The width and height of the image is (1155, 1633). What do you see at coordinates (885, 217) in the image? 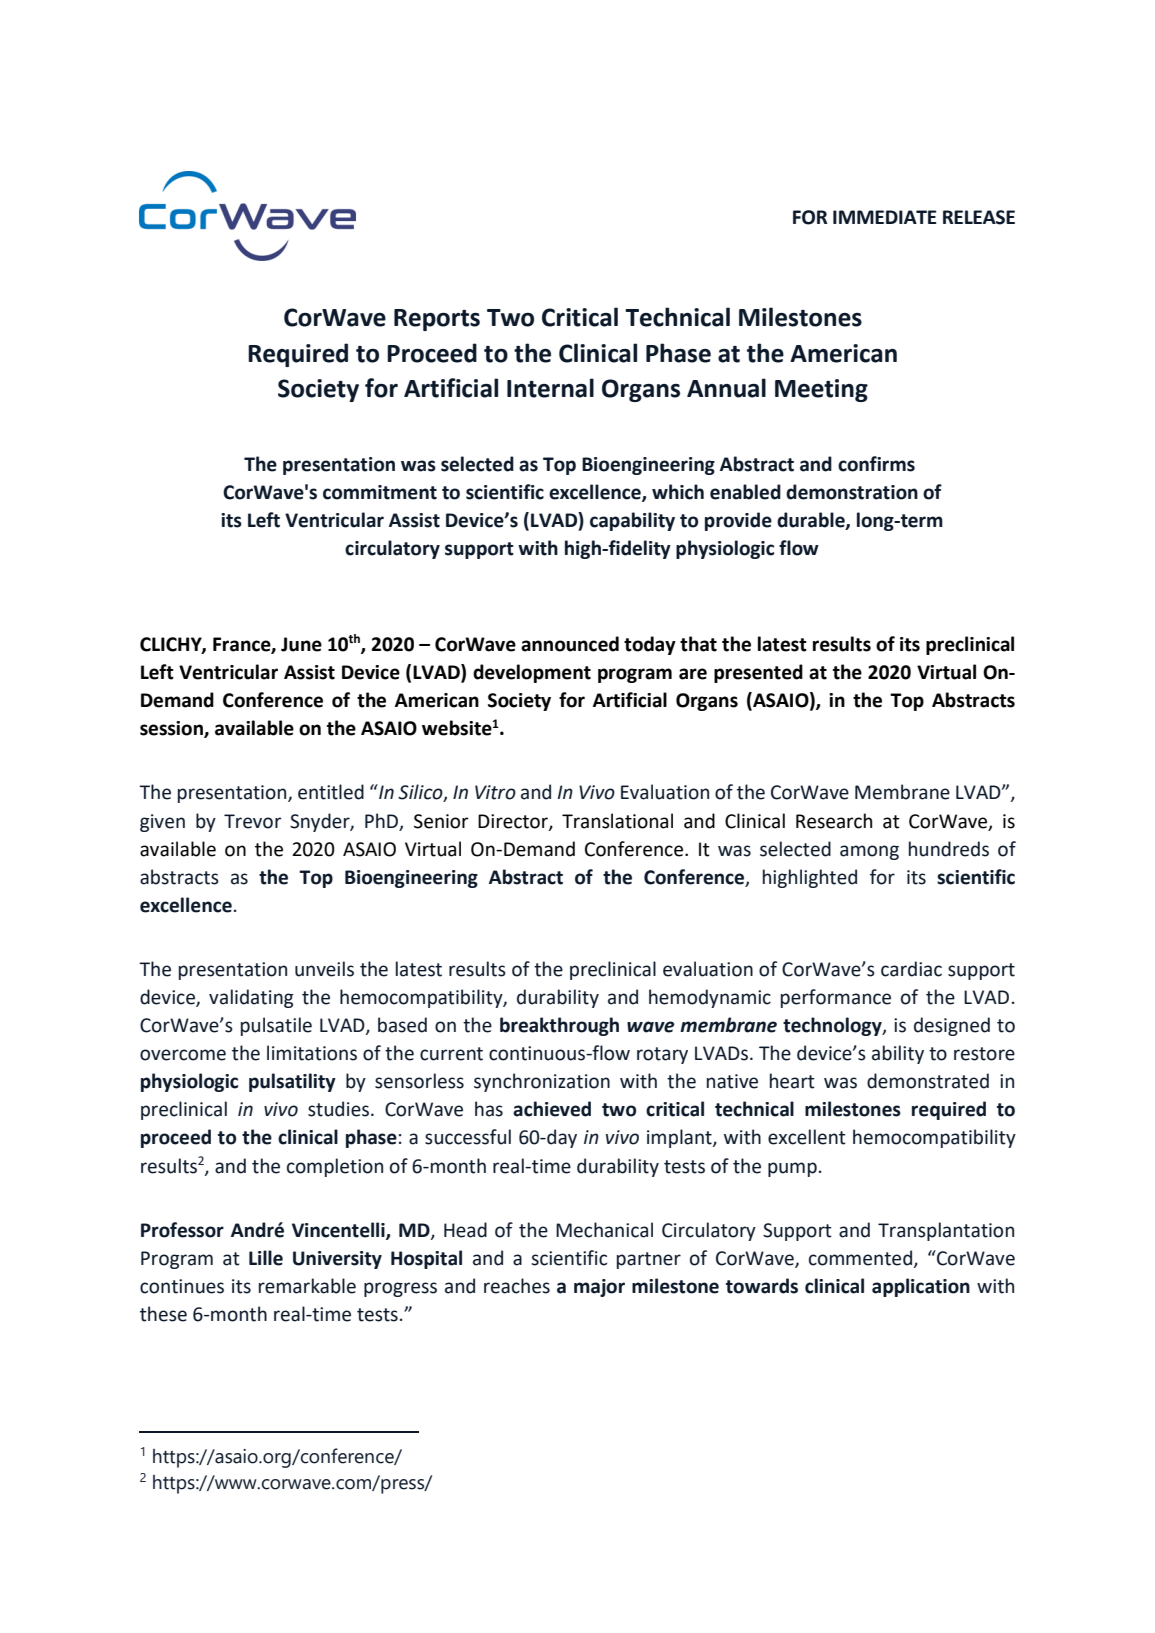
I see `IMMEDIATE` at bounding box center [885, 217].
